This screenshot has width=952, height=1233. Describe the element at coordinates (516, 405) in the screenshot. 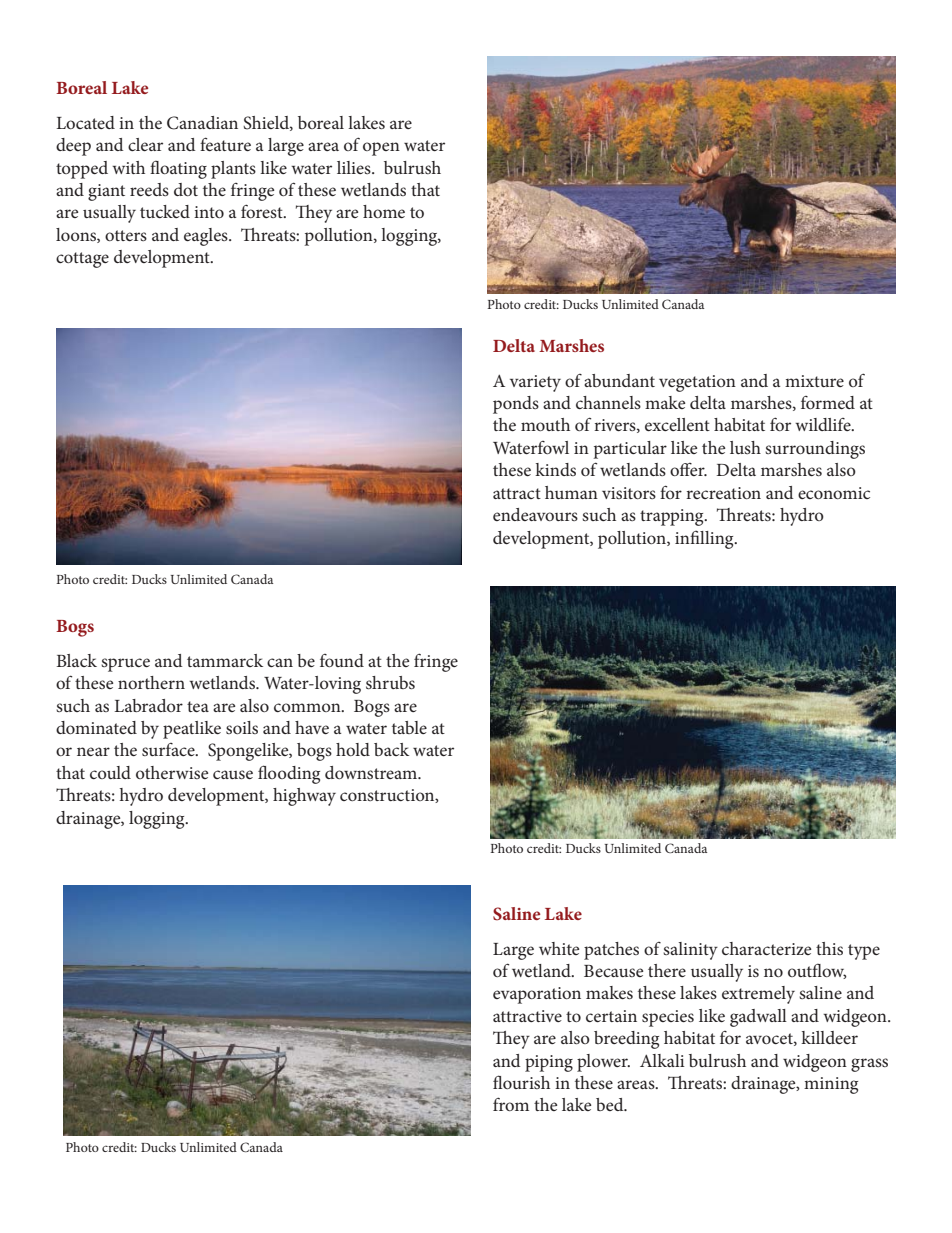

I see `ponds` at that location.
